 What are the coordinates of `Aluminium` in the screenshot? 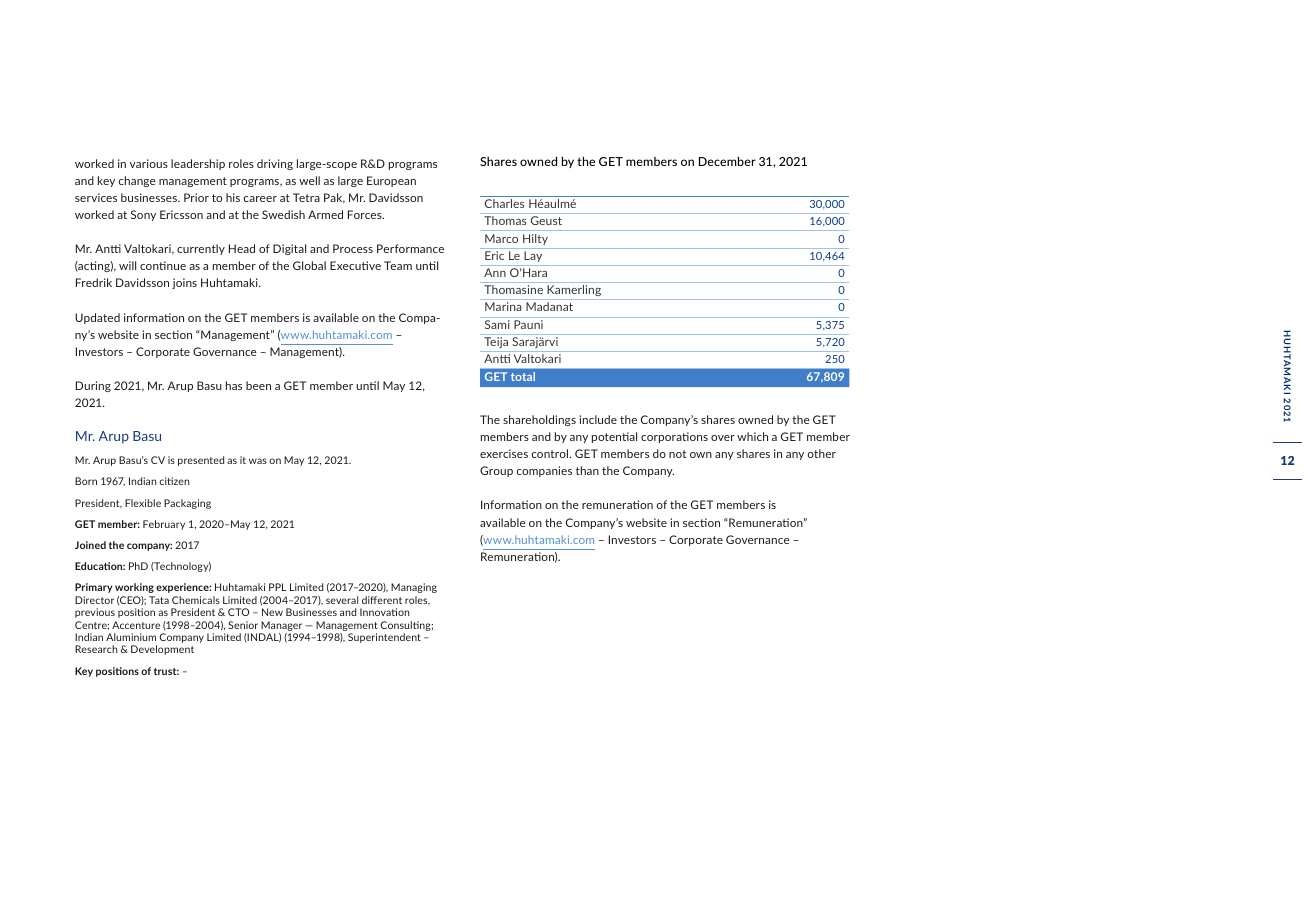 It's located at (131, 637).
